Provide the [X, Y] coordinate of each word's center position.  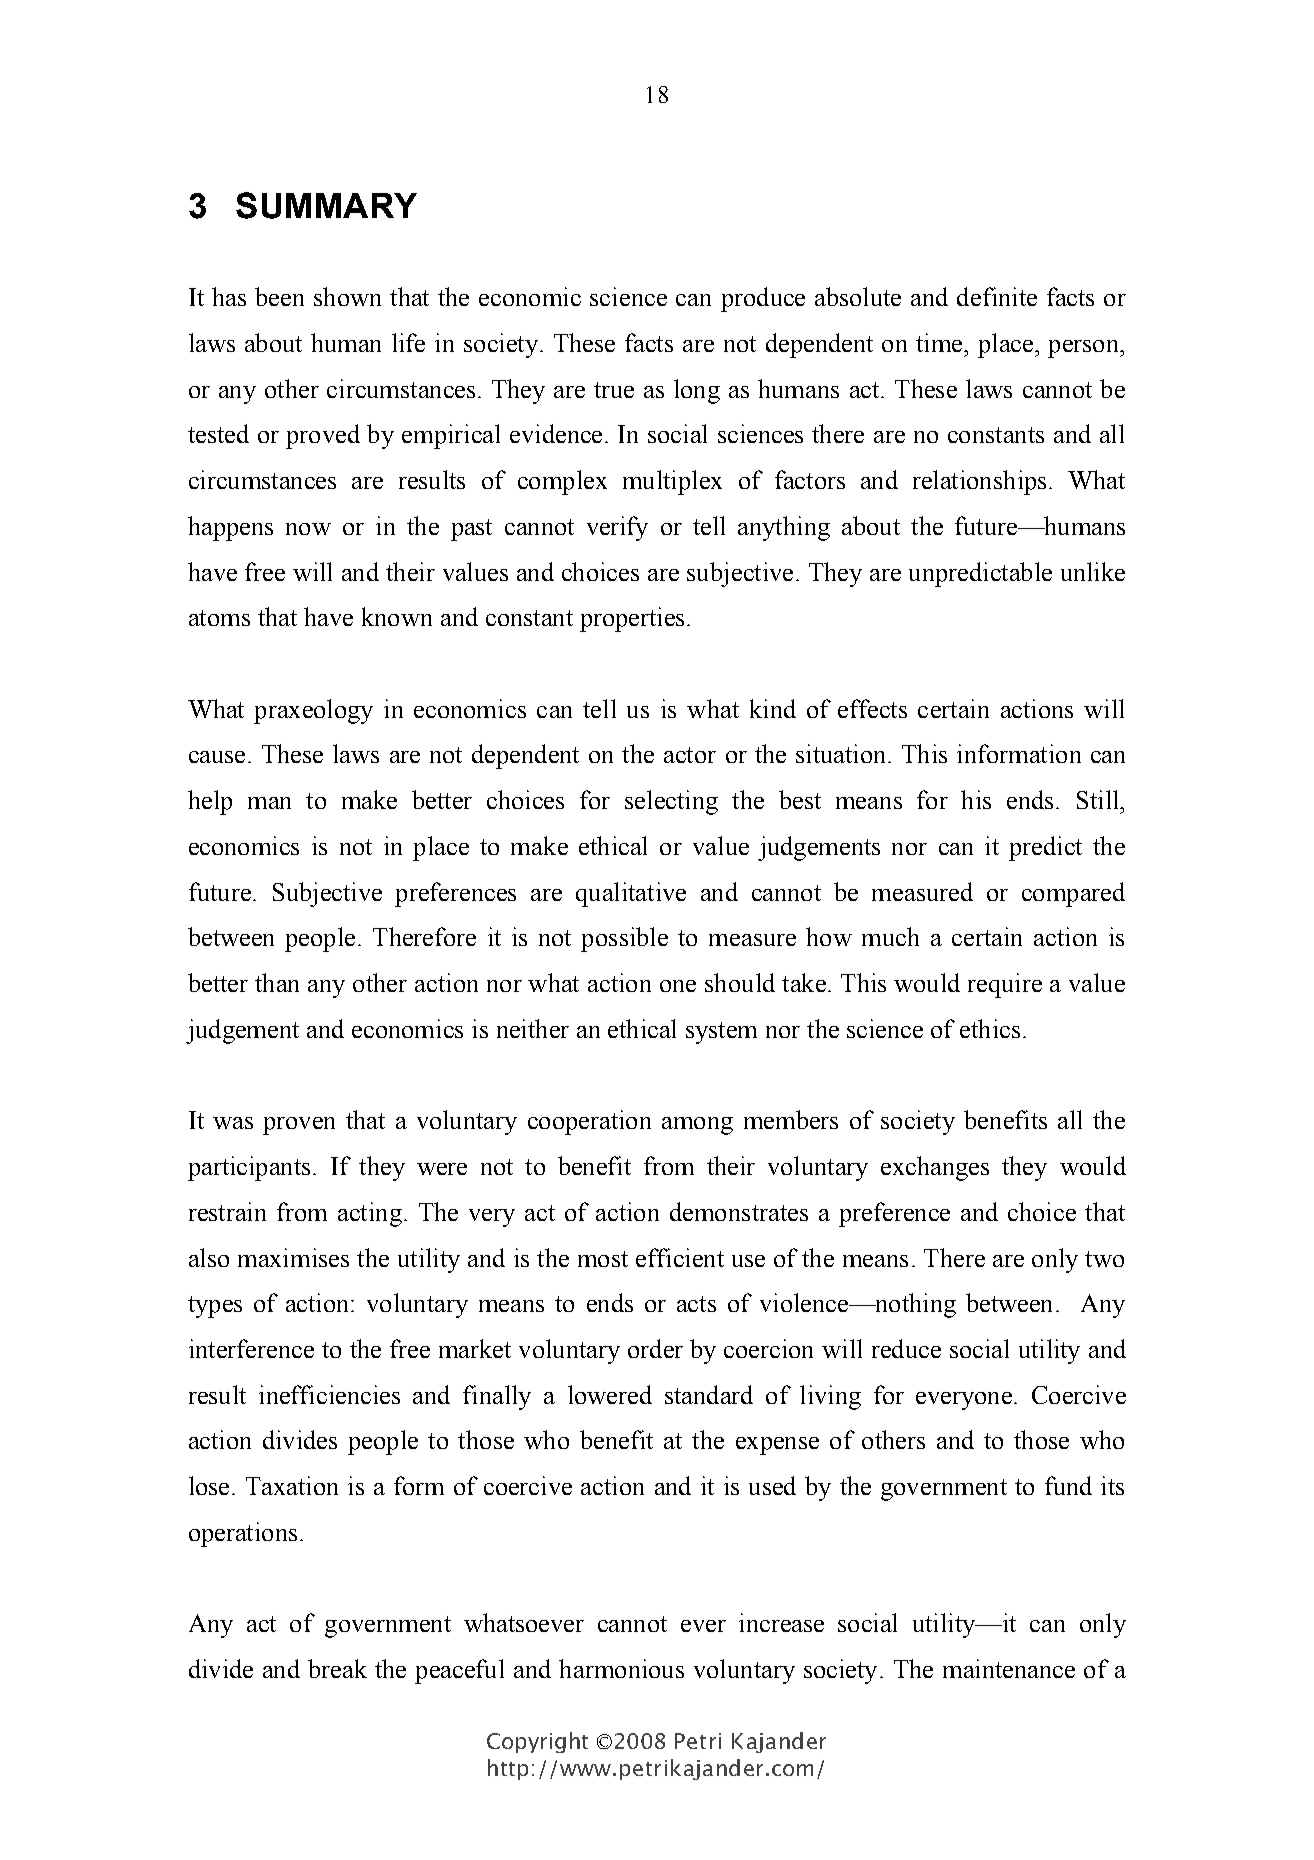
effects [872, 708]
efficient [680, 1257]
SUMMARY [326, 205]
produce [763, 299]
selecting [671, 802]
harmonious [621, 1668]
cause [217, 757]
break [337, 1668]
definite [997, 296]
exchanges [935, 1168]
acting [370, 1214]
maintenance [1009, 1668]
